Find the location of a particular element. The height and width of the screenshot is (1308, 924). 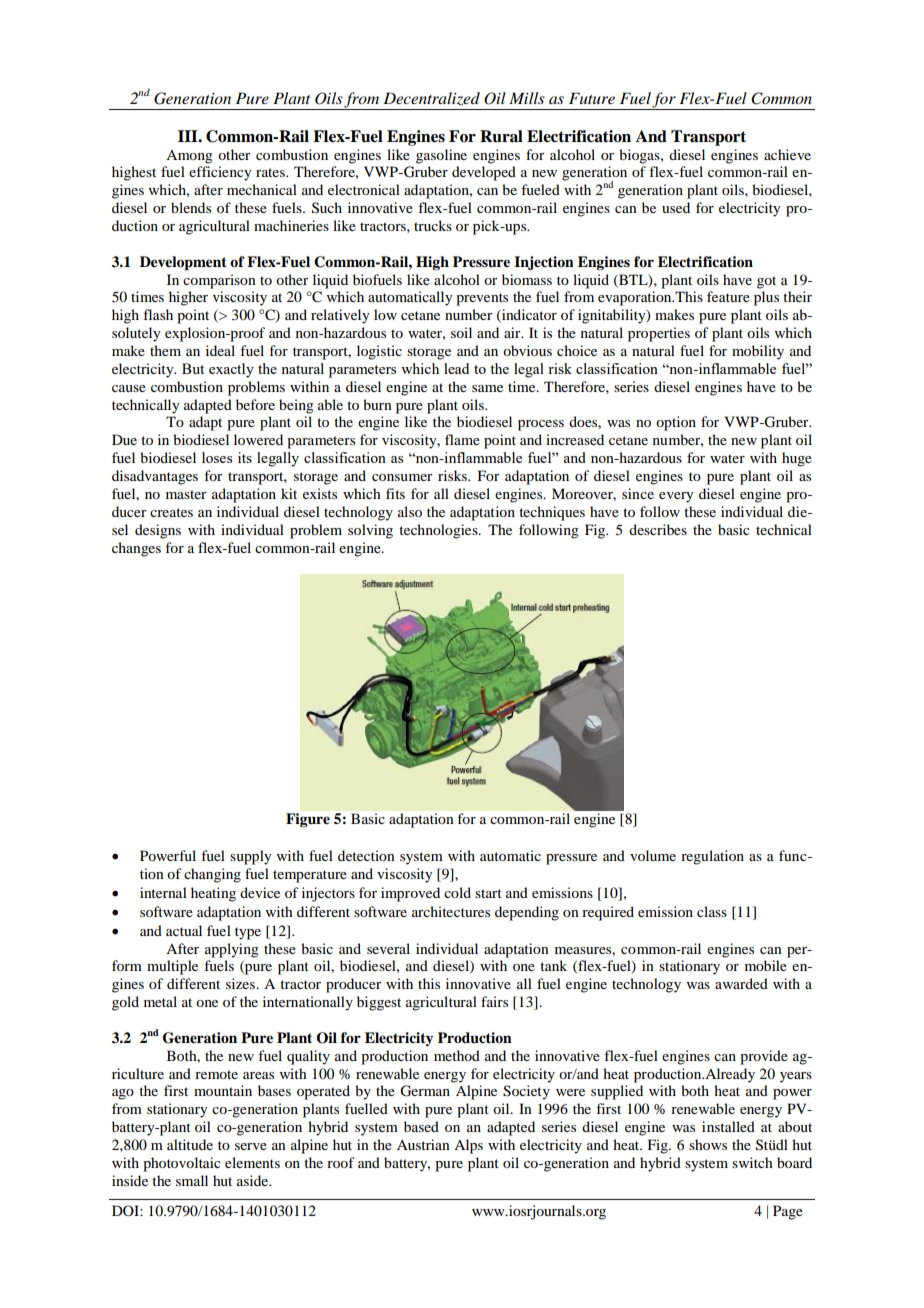

switch is located at coordinates (752, 1162).
